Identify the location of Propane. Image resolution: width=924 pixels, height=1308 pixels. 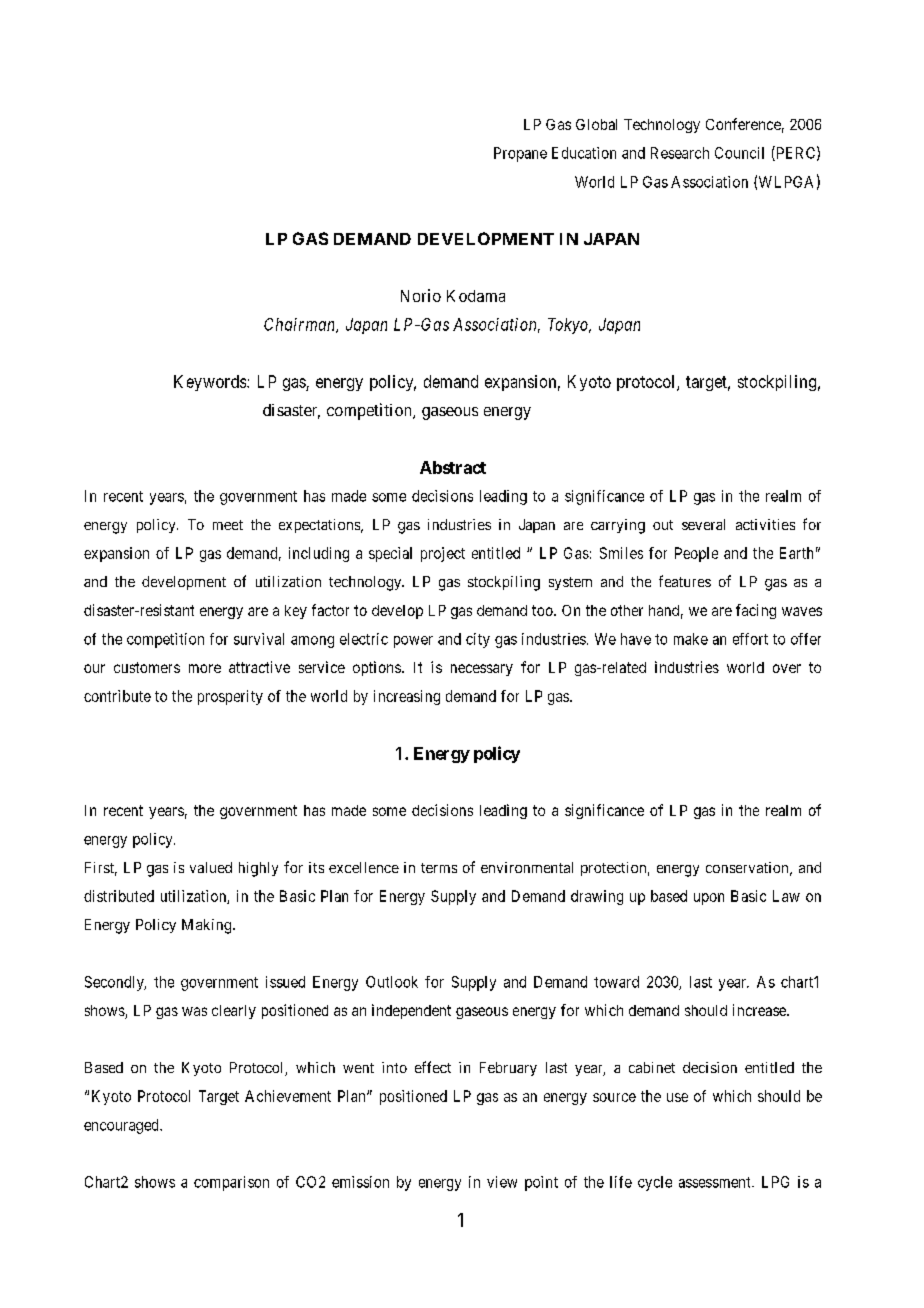
(520, 154).
